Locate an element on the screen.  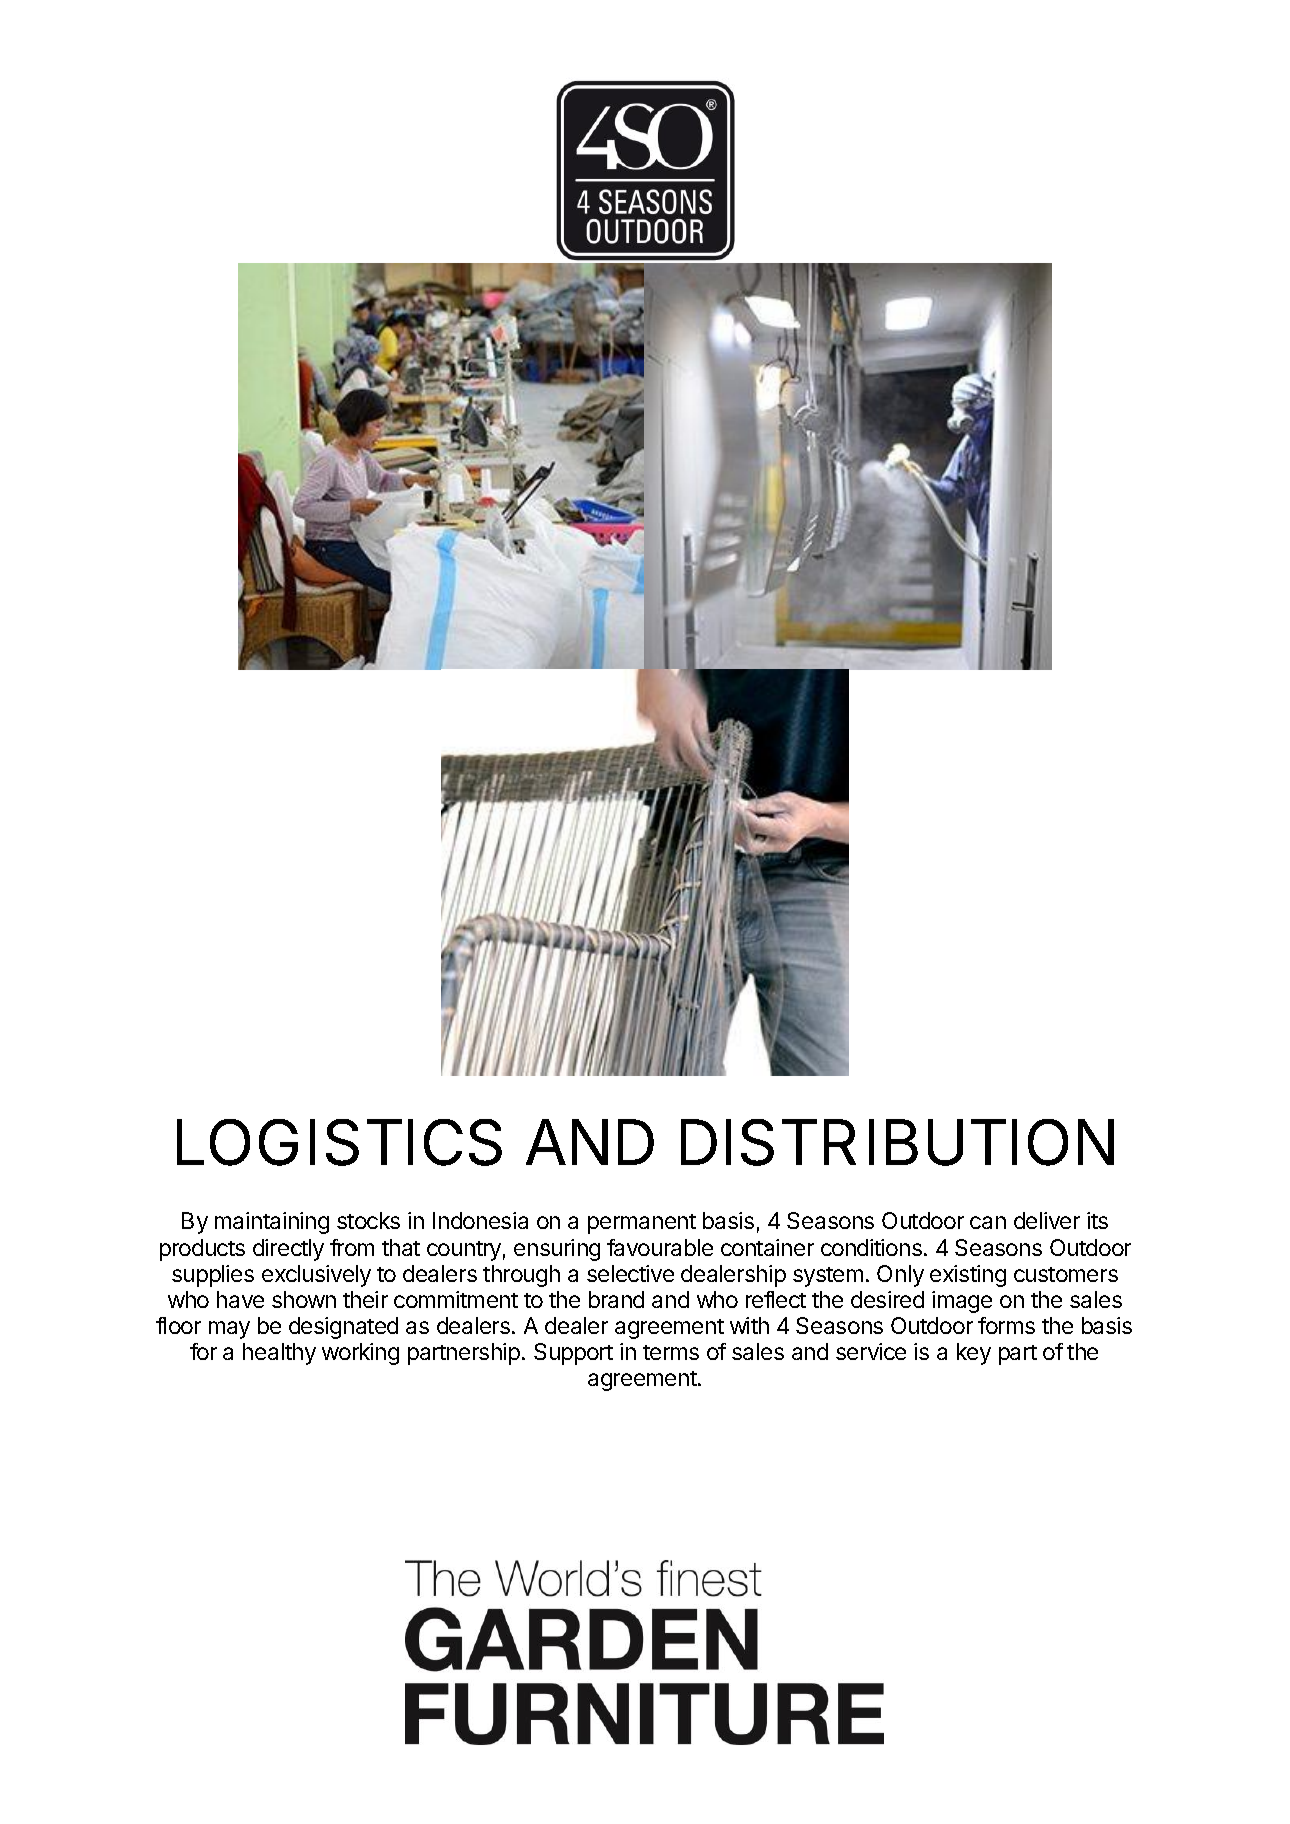
conditions is located at coordinates (871, 1247).
